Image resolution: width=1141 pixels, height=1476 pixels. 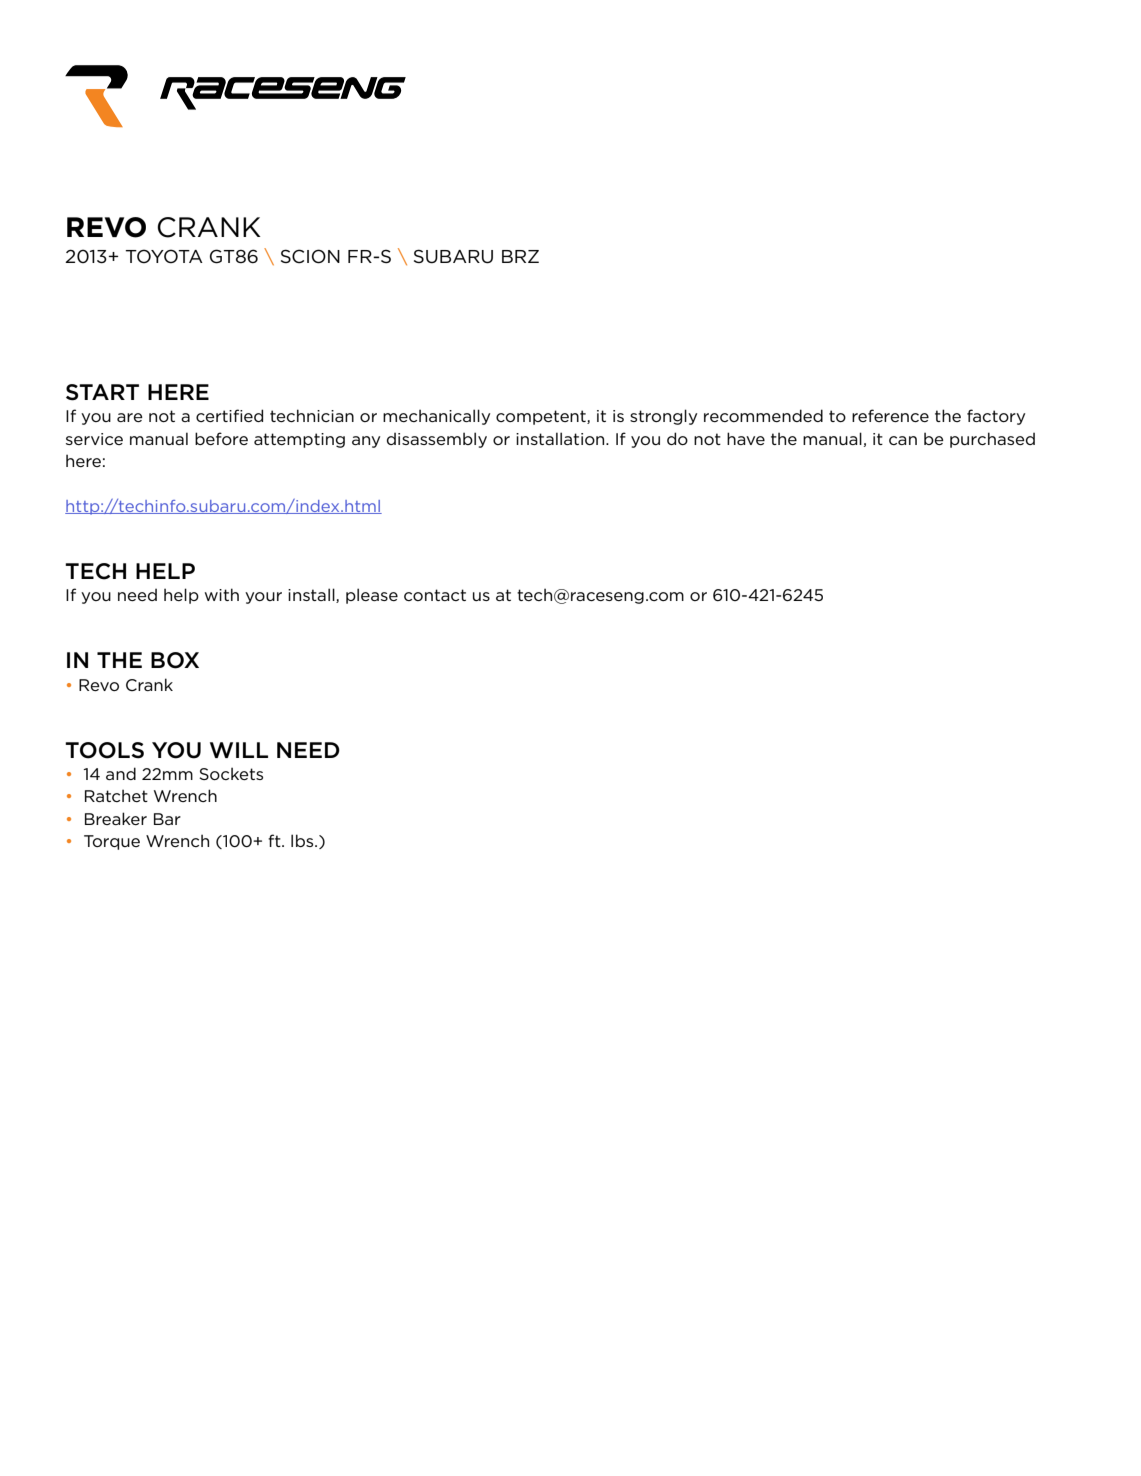 What do you see at coordinates (221, 438) in the screenshot?
I see `before` at bounding box center [221, 438].
